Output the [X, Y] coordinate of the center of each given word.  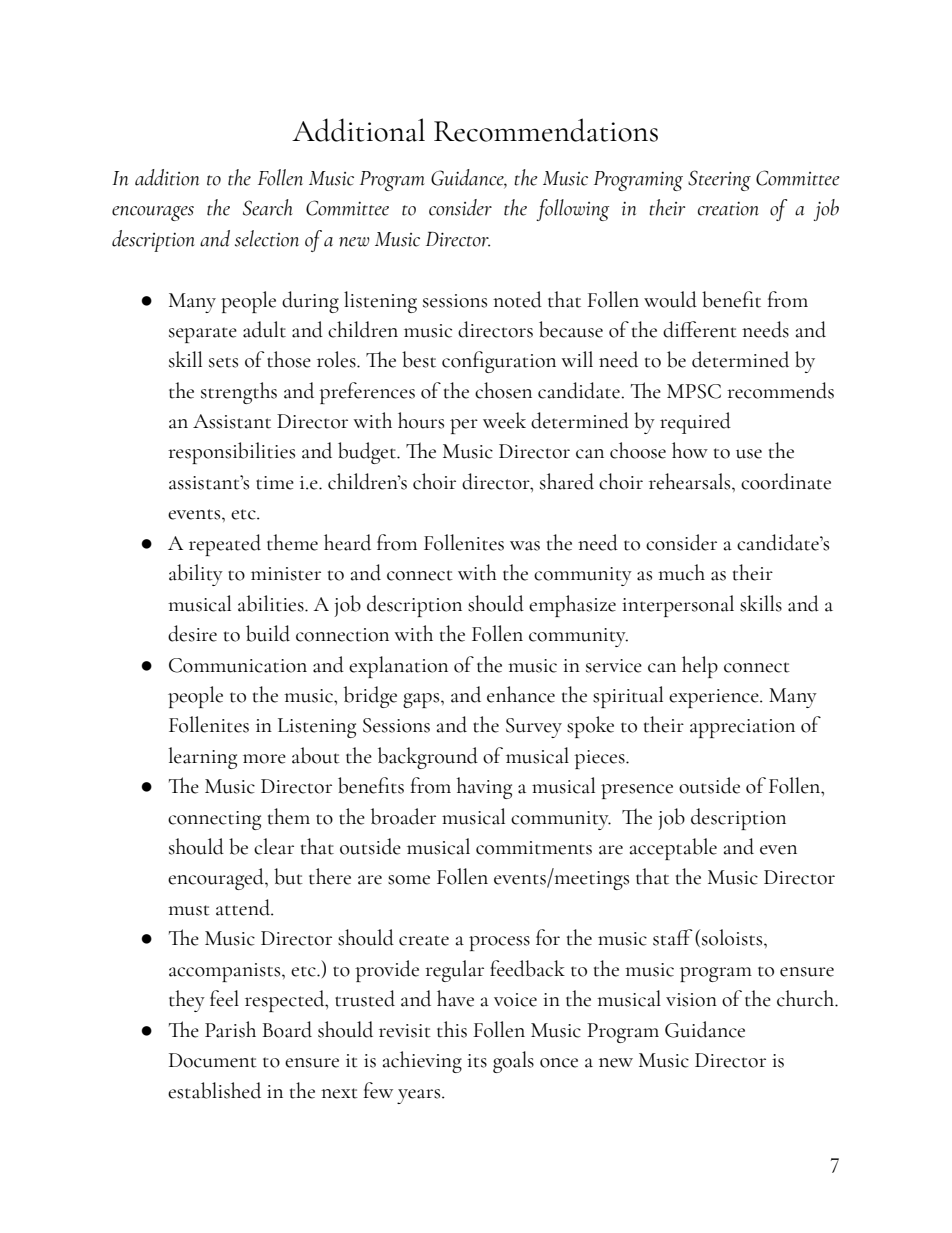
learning [202, 758]
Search [268, 207]
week [504, 420]
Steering [719, 180]
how [690, 450]
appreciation [742, 728]
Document [213, 1060]
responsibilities [231, 453]
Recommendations [546, 130]
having [484, 788]
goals [513, 1062]
